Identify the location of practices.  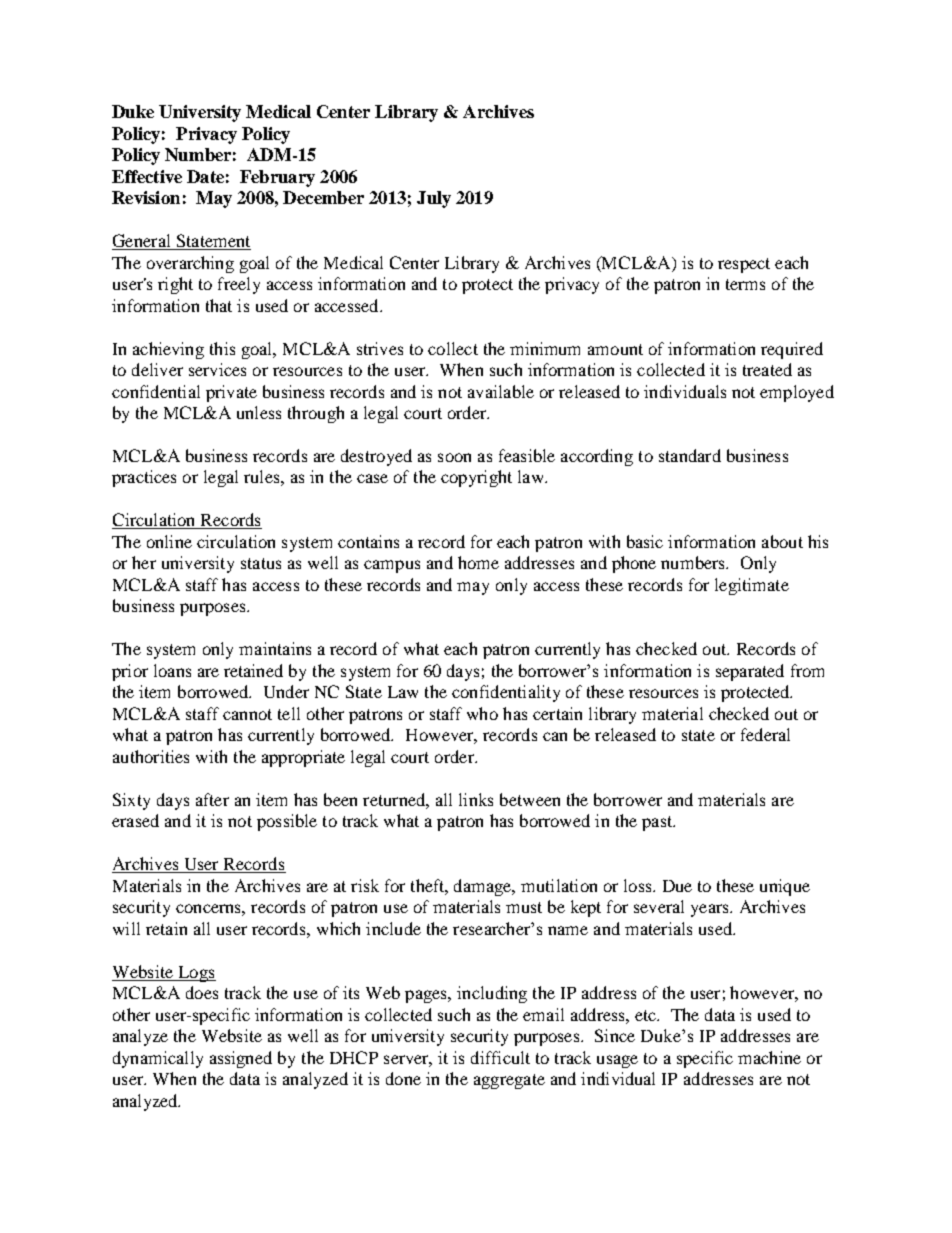
(144, 478).
